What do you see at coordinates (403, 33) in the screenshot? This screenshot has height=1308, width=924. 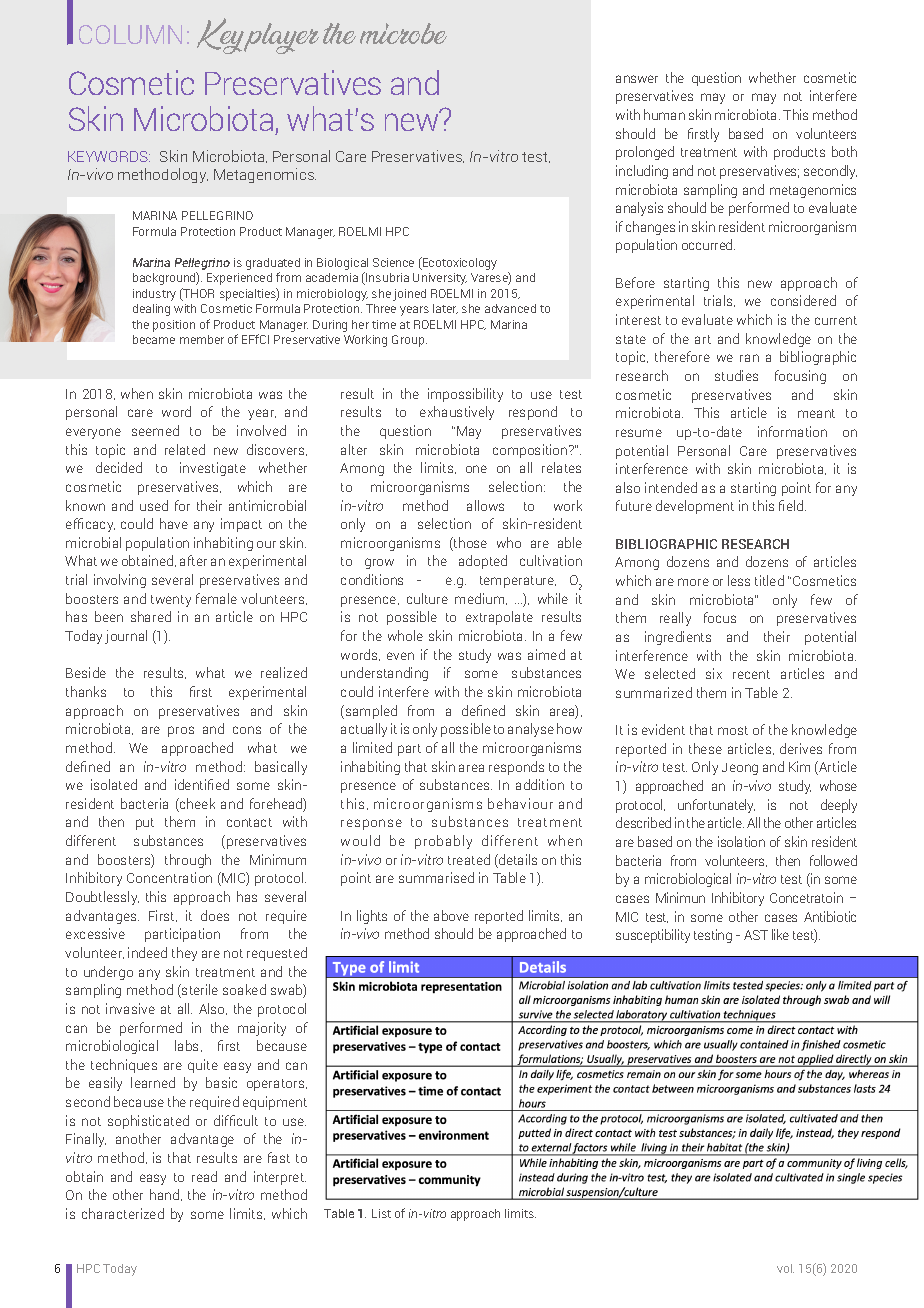 I see `microbe` at bounding box center [403, 33].
